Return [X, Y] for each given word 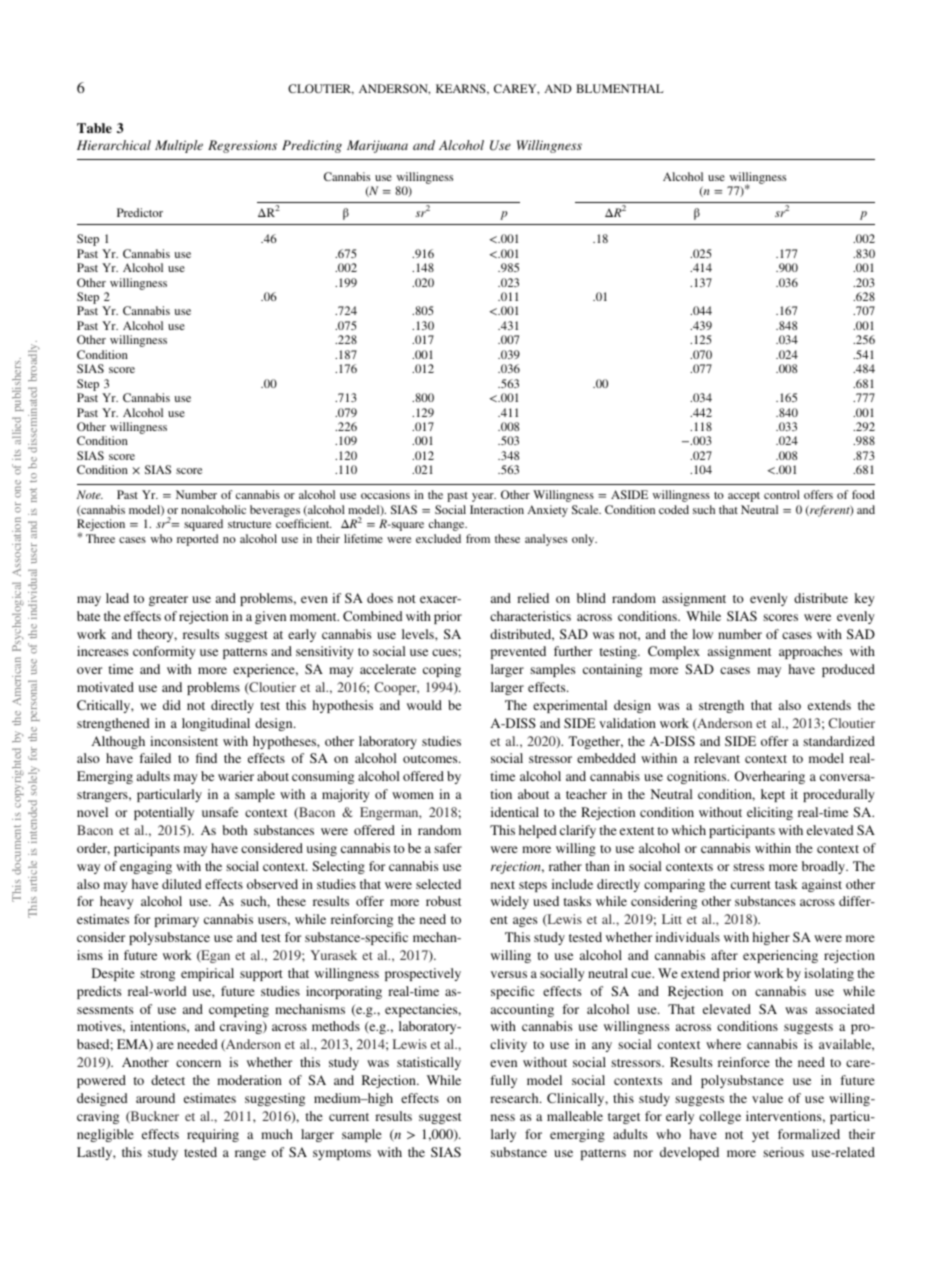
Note [90, 494]
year [484, 497]
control [782, 494]
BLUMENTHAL [620, 88]
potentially [164, 813]
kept [773, 795]
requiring [213, 1135]
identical [515, 812]
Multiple [179, 146]
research [515, 1098]
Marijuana [377, 146]
